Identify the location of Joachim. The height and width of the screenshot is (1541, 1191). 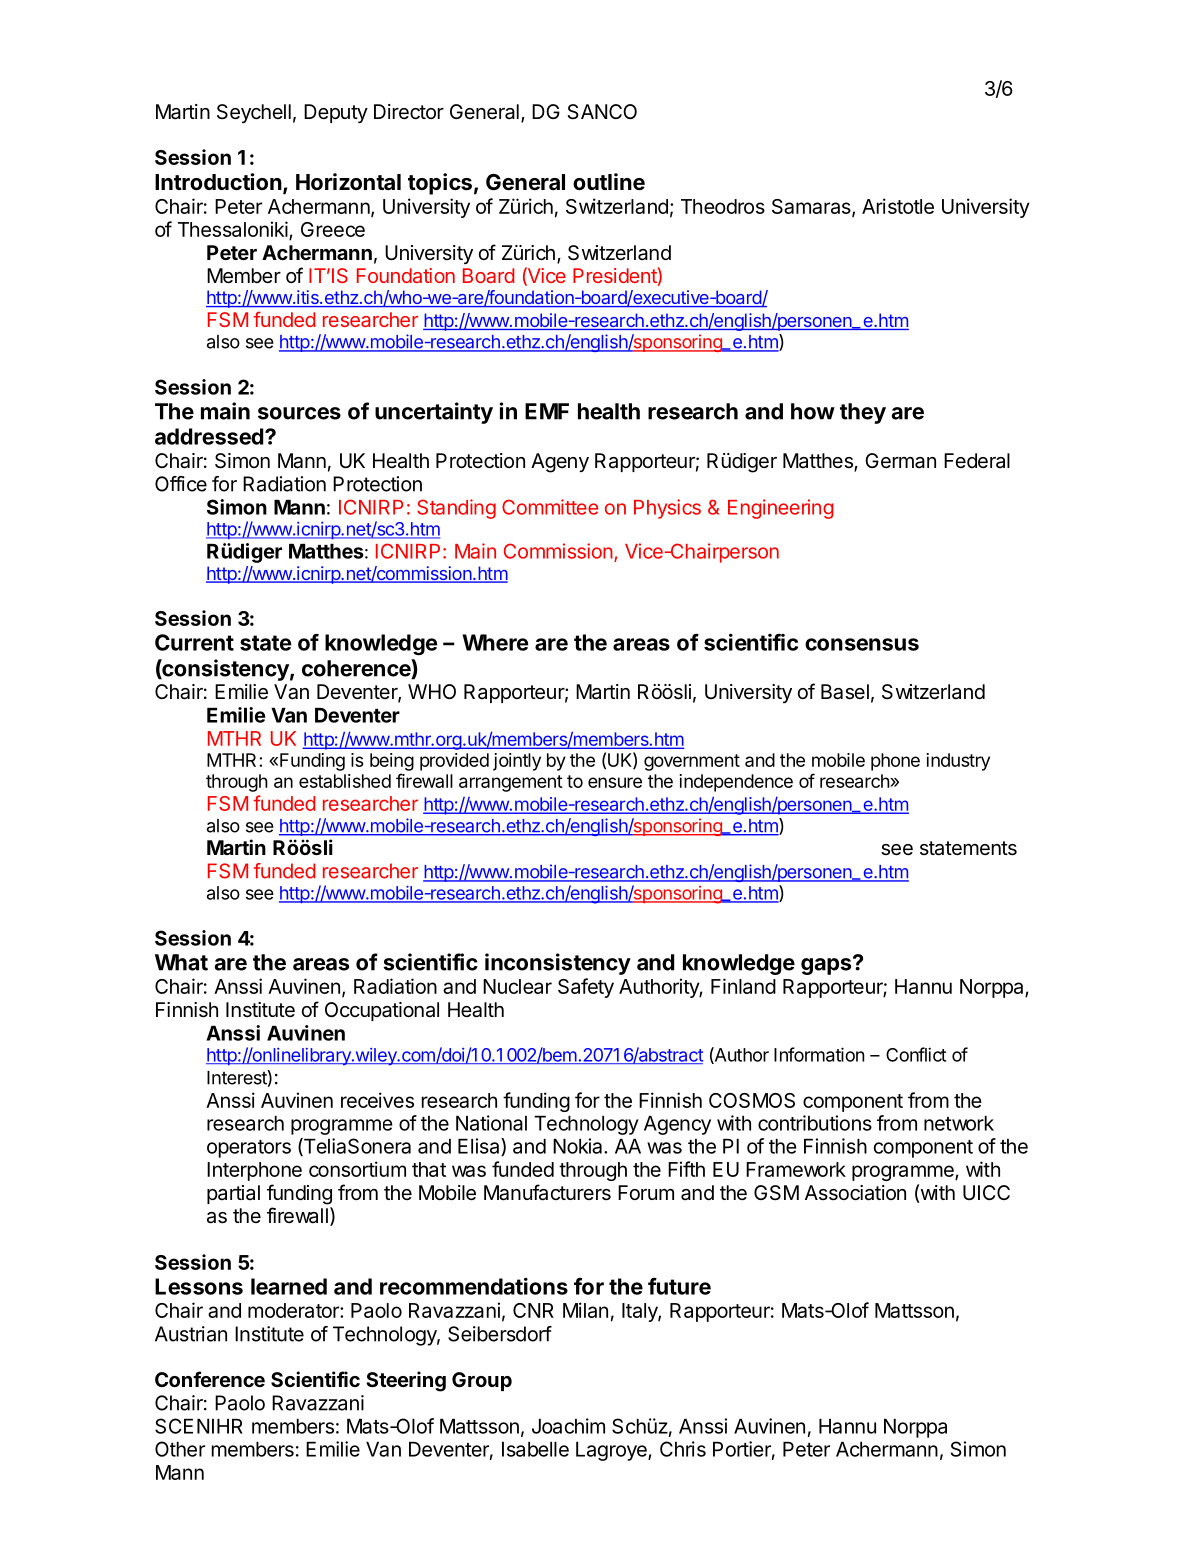
(568, 1426).
